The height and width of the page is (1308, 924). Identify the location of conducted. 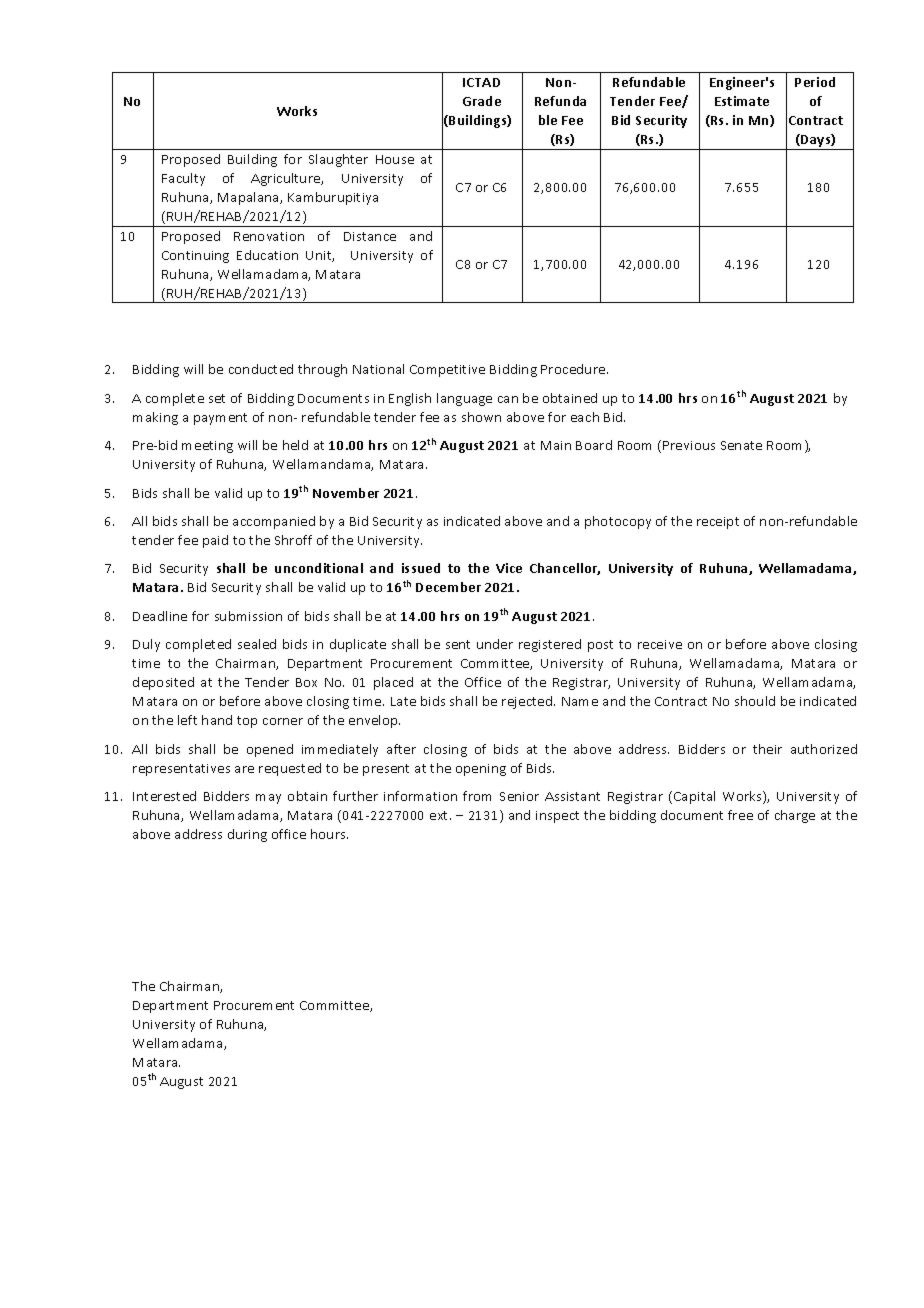
(261, 369).
